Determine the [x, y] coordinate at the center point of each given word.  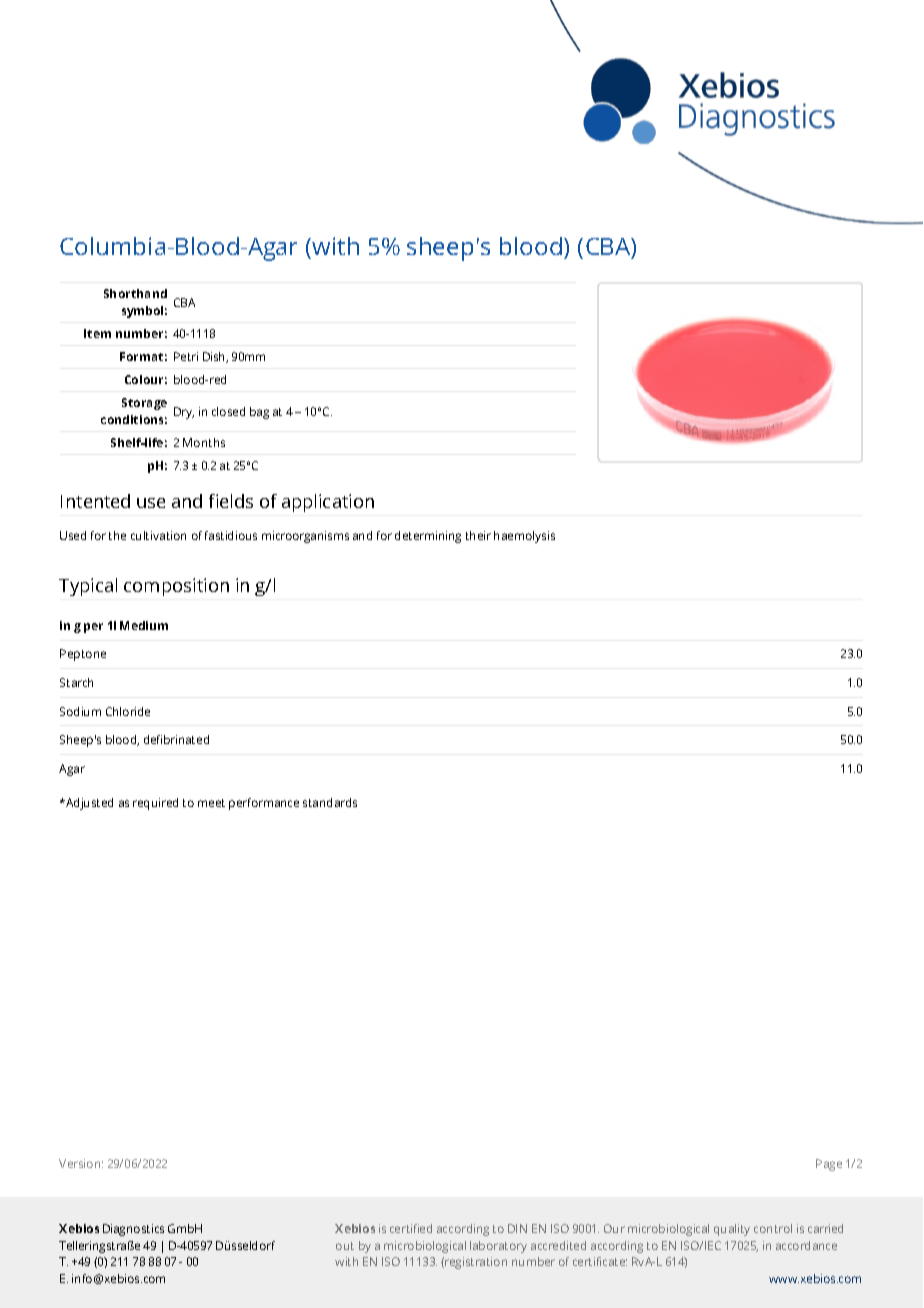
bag [259, 413]
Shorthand [135, 293]
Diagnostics [133, 1230]
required [155, 804]
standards [330, 802]
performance [264, 804]
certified [411, 1228]
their [478, 535]
